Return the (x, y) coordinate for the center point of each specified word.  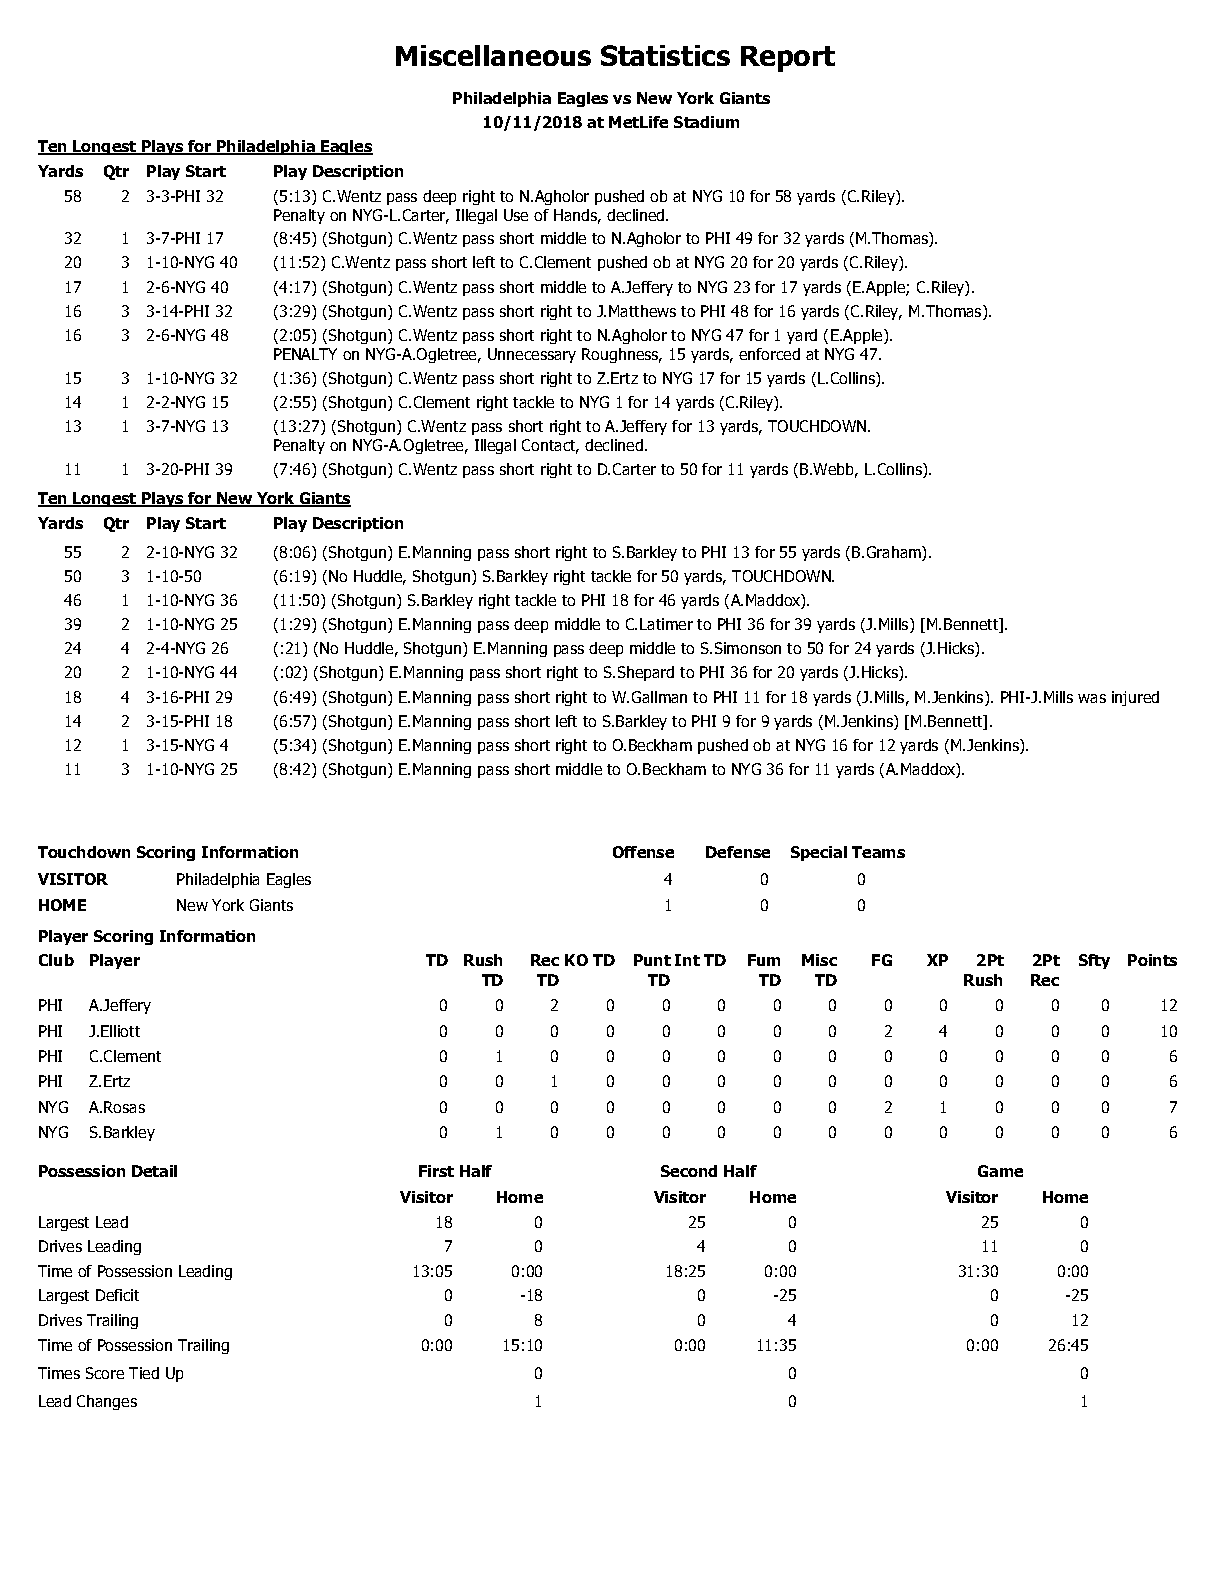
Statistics (665, 55)
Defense (738, 852)
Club (56, 960)
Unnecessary (532, 355)
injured (1135, 698)
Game (1000, 1171)
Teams (878, 852)
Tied (144, 1373)
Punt (652, 960)
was (1092, 698)
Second (689, 1171)
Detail (154, 1171)
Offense (643, 852)
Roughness (621, 355)
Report (788, 59)
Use (516, 215)
